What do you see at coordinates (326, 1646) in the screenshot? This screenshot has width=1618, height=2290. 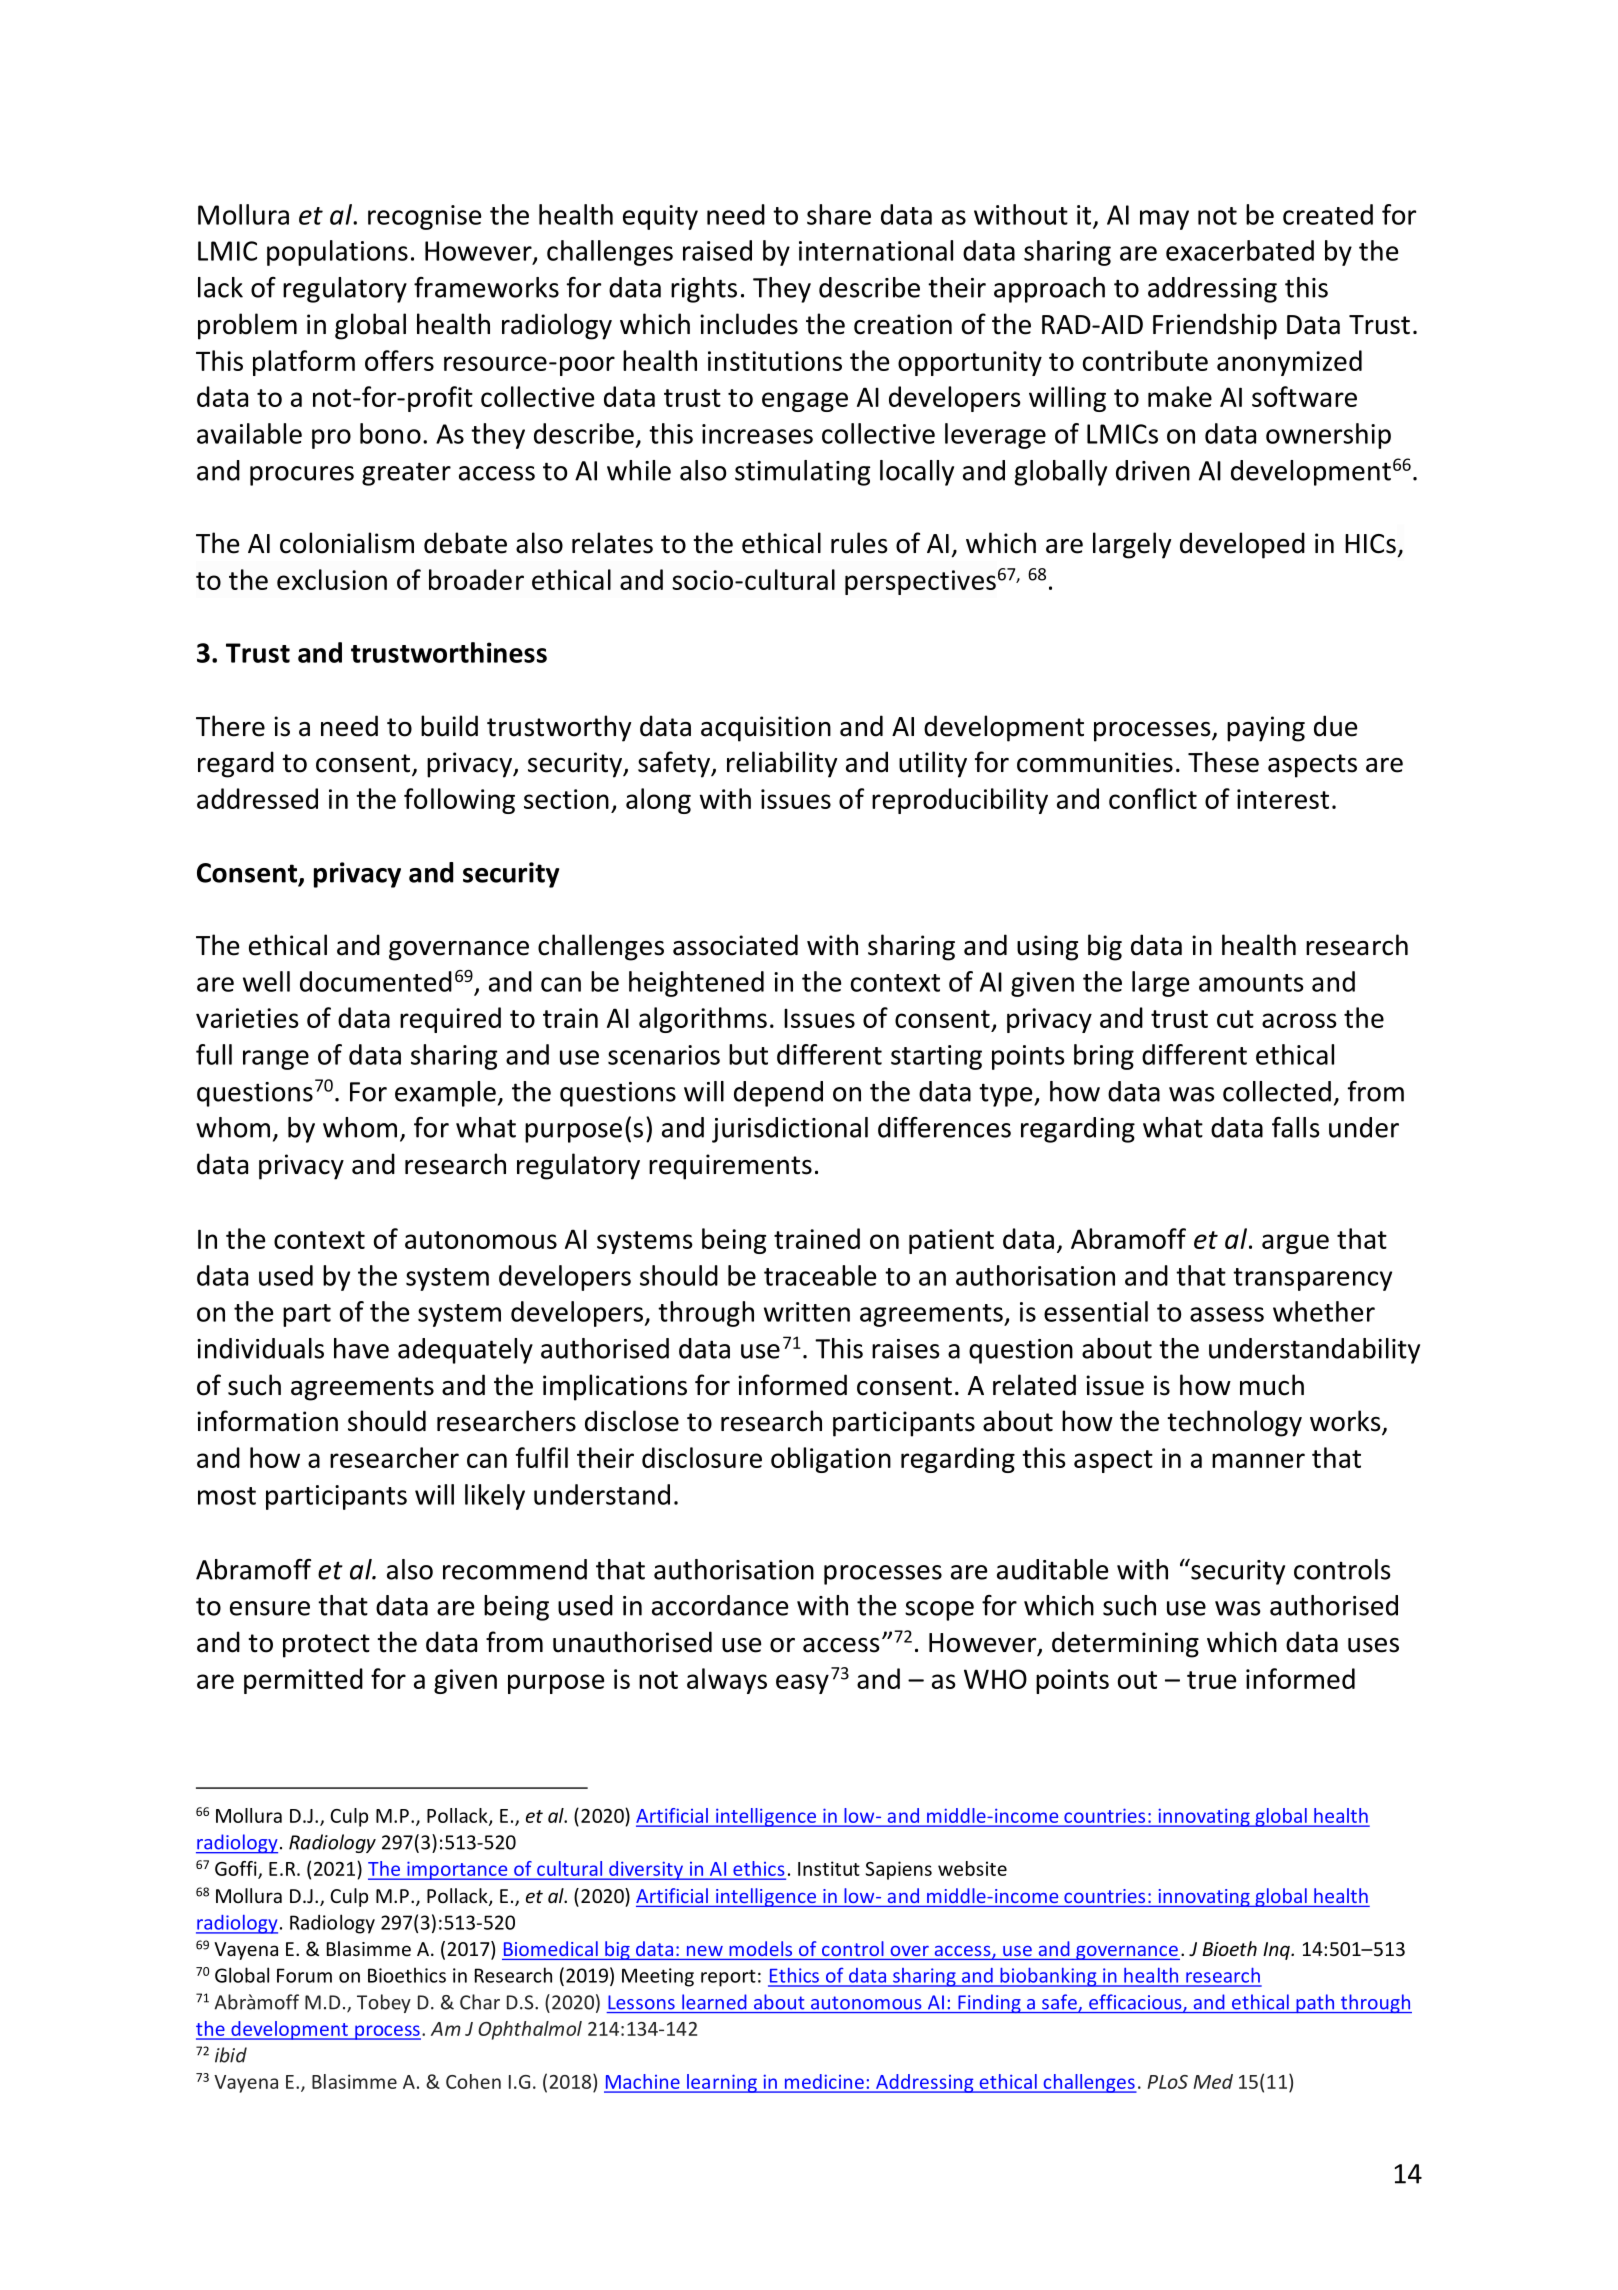 I see `protect` at bounding box center [326, 1646].
